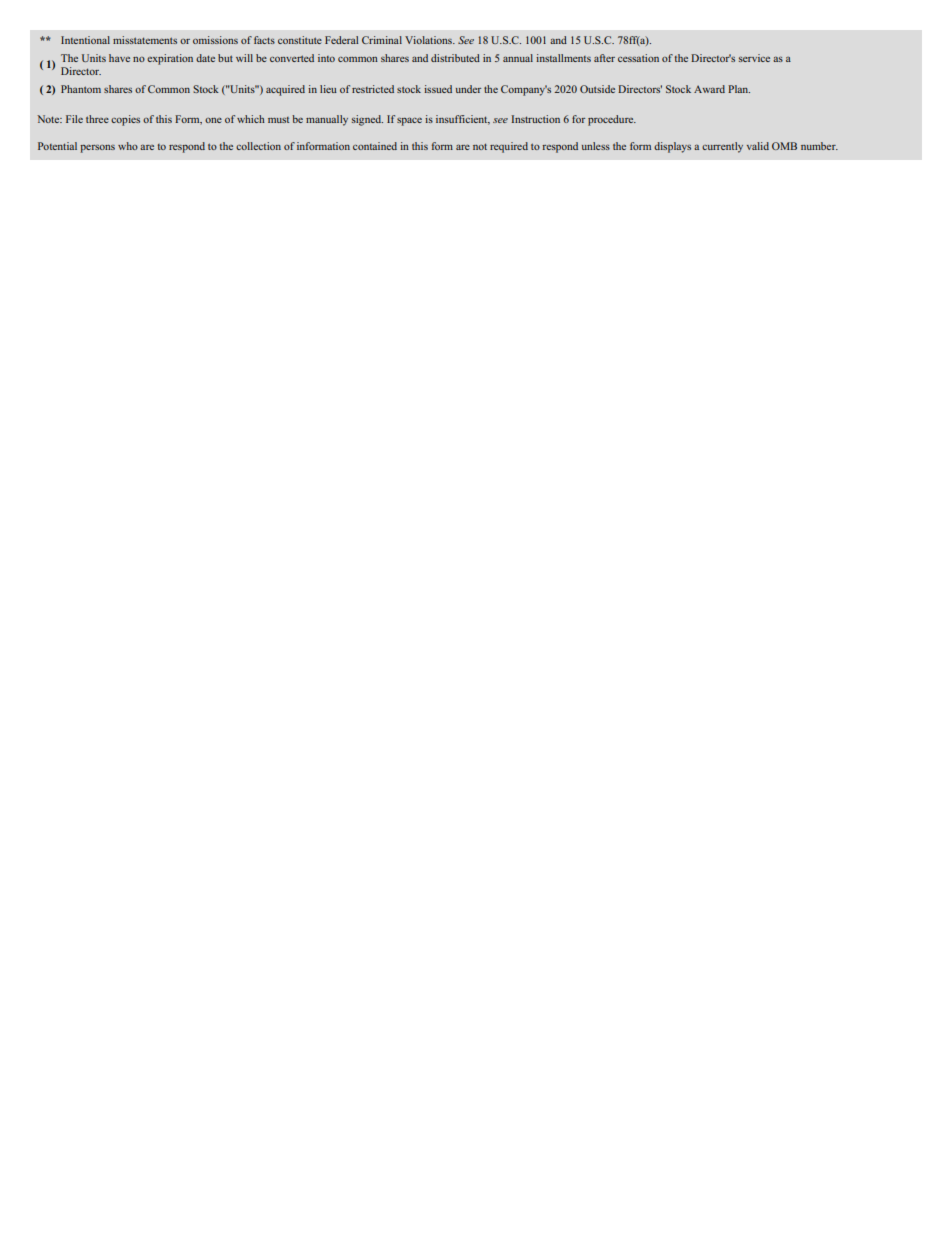  I want to click on Plan, so click(739, 89).
